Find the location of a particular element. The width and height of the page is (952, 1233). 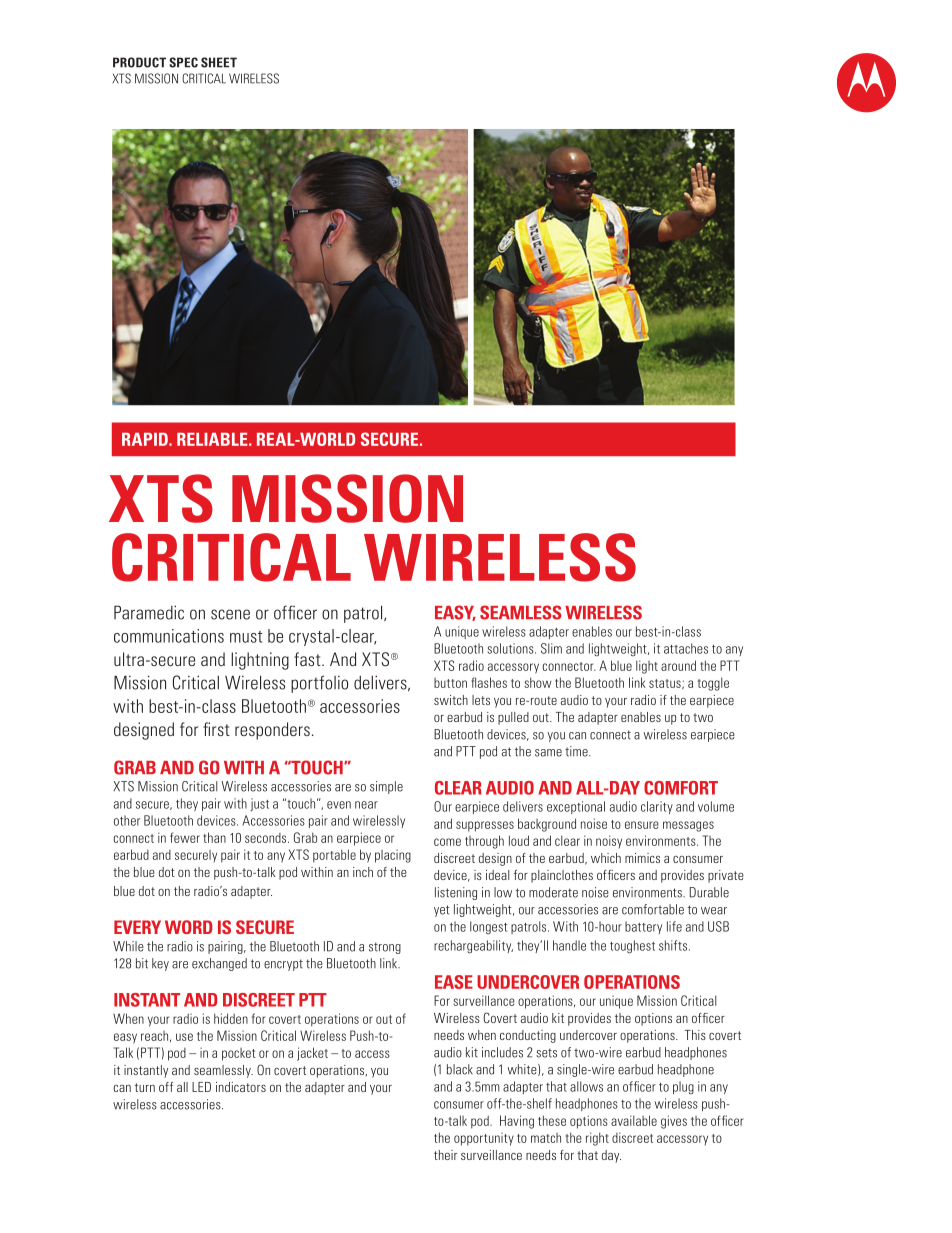

Slim is located at coordinates (551, 648).
